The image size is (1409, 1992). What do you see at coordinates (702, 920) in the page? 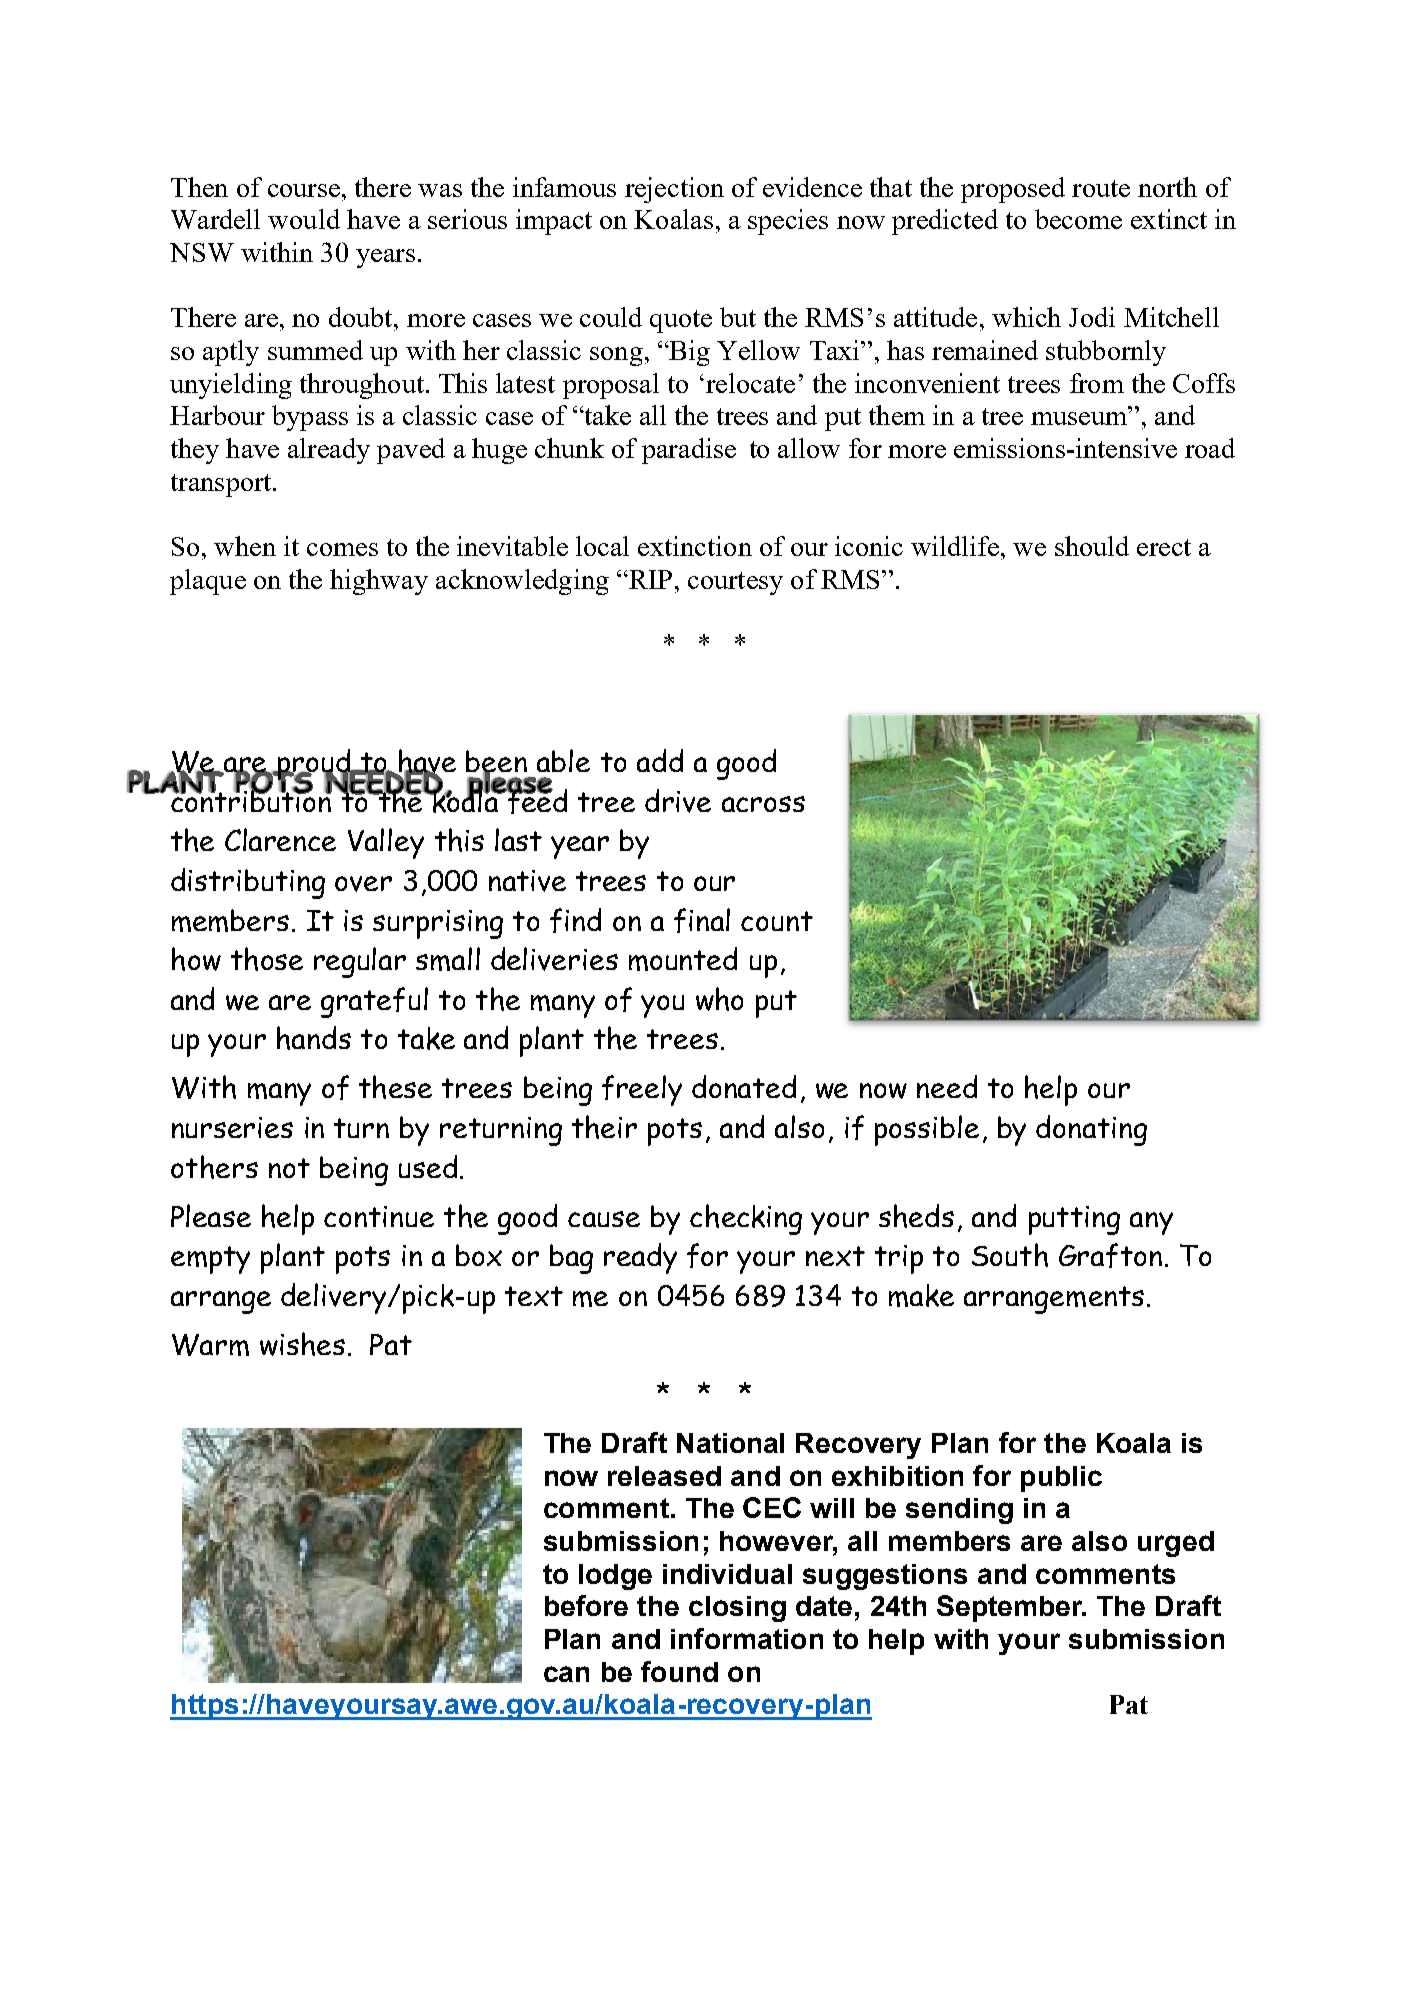
I see `final` at bounding box center [702, 920].
